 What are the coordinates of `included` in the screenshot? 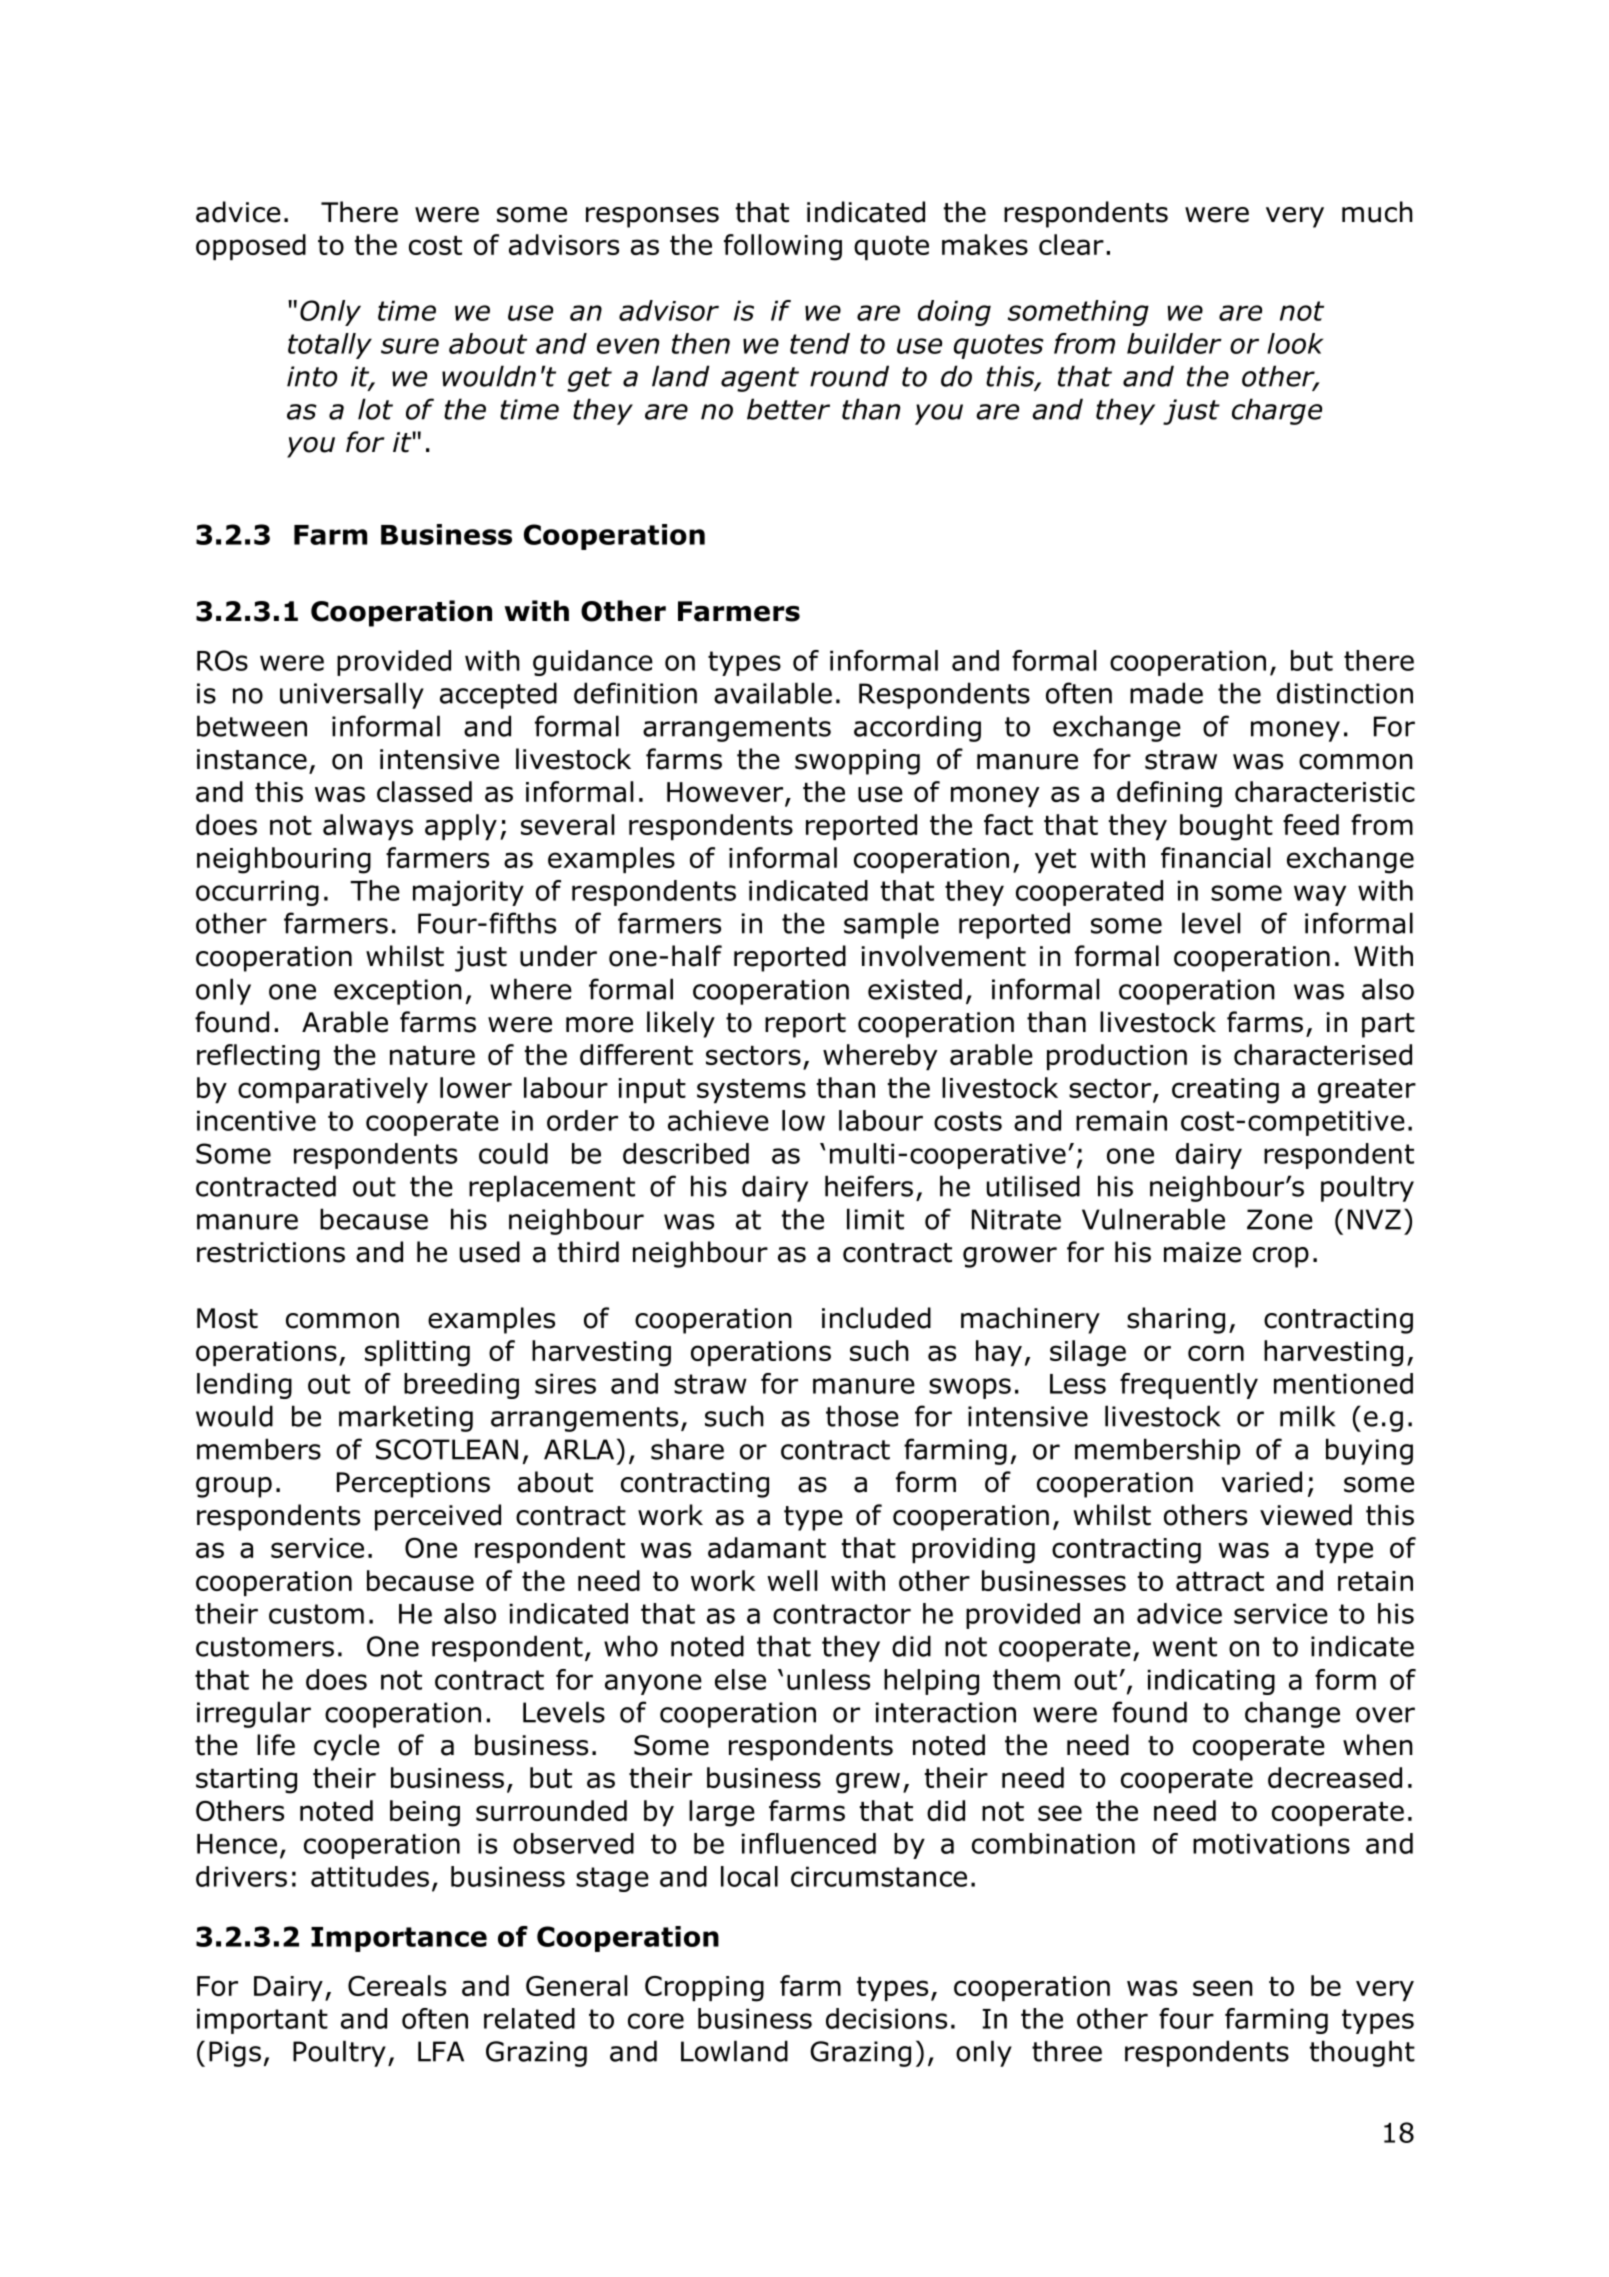 It's located at (876, 1318).
